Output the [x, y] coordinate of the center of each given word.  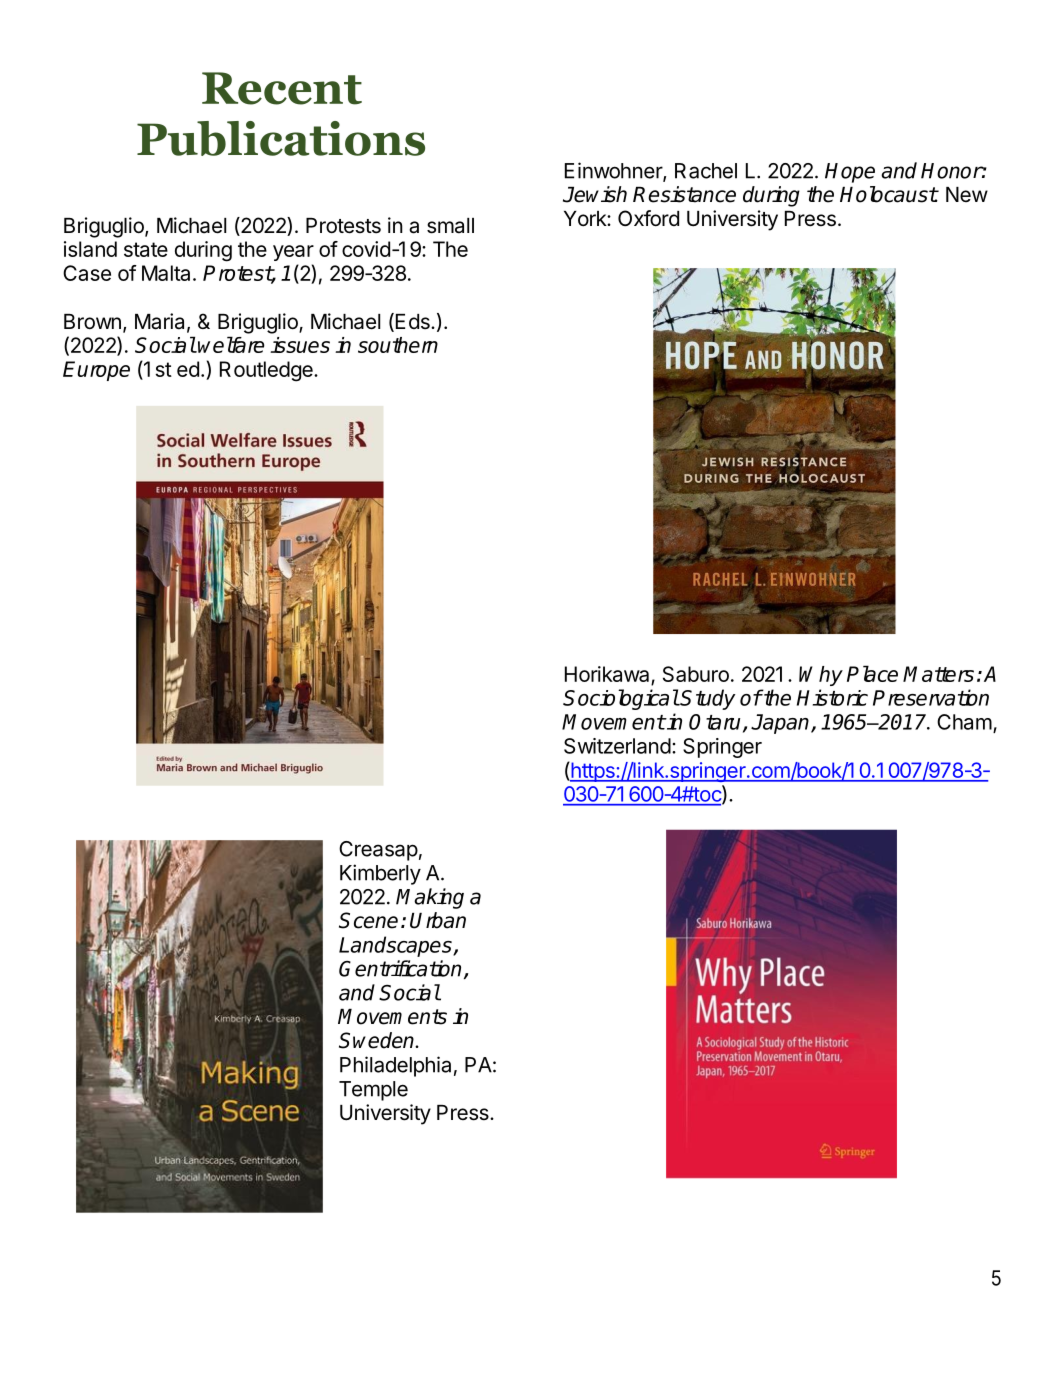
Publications [281, 138]
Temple [373, 1091]
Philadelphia [395, 1066]
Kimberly [380, 874]
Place [872, 673]
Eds [412, 322]
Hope [850, 173]
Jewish [595, 194]
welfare [231, 344]
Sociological [621, 699]
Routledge [267, 371]
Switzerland [617, 746]
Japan [781, 724]
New [967, 194]
